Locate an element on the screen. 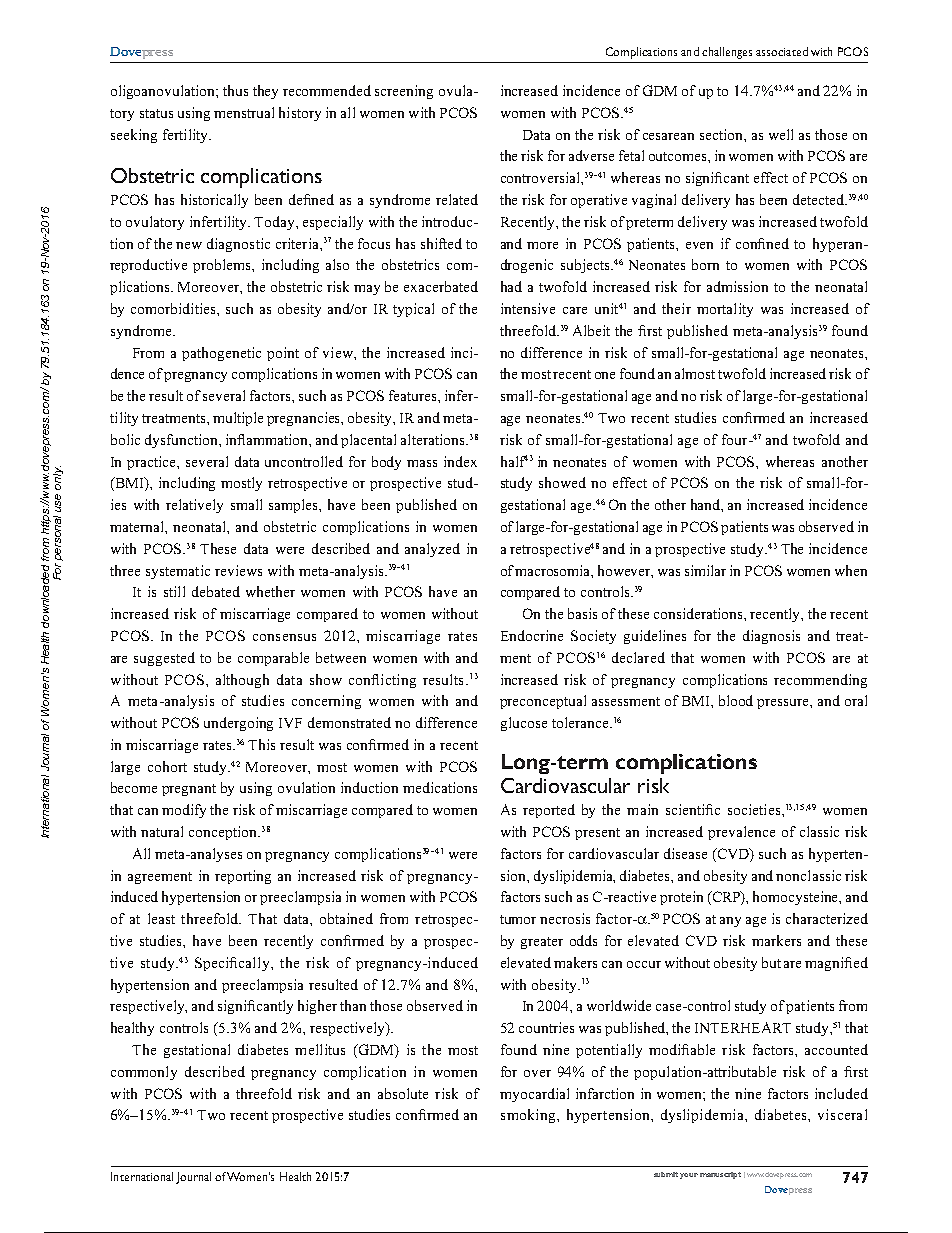  associated is located at coordinates (782, 51).
